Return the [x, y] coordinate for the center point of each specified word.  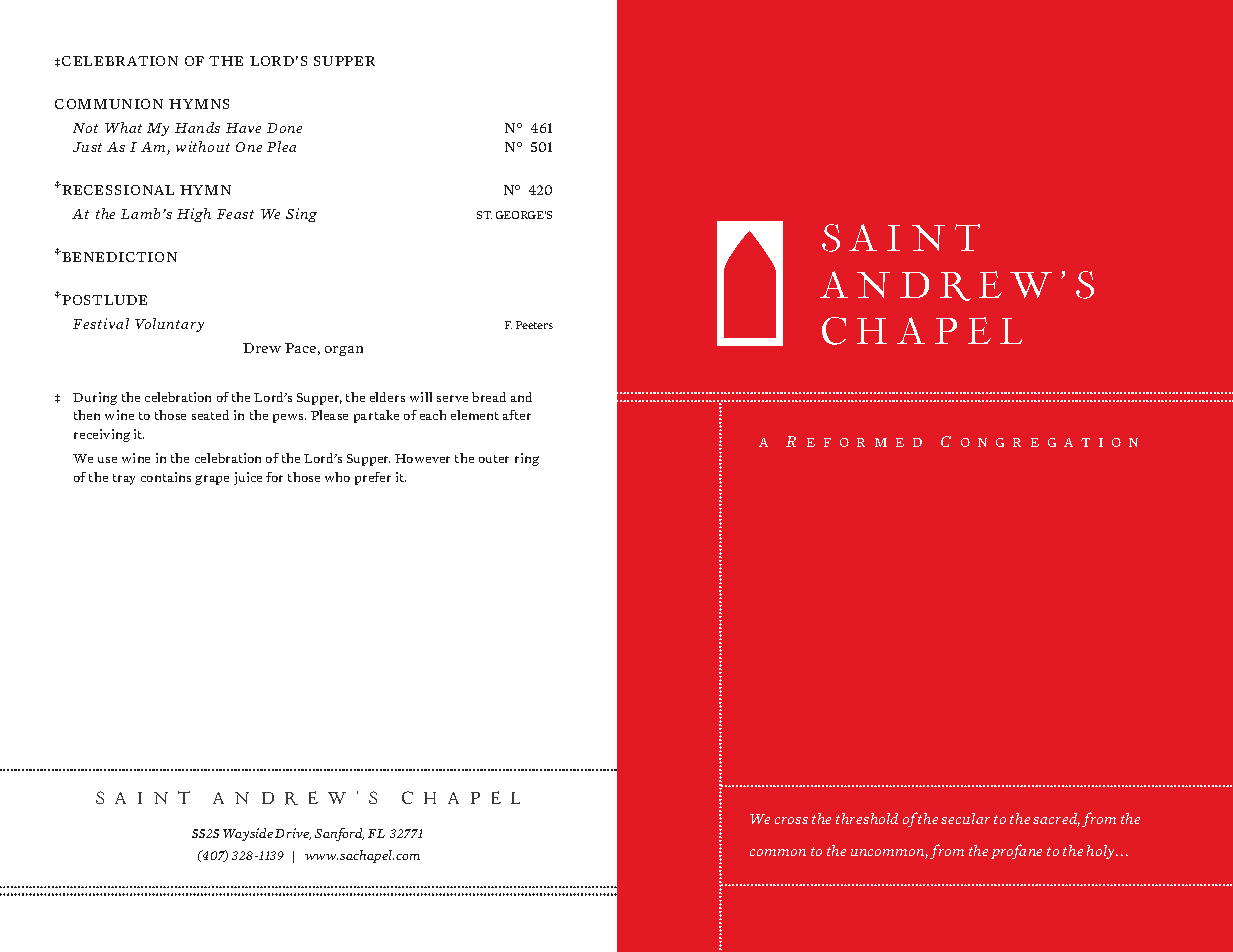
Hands [197, 127]
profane [1016, 851]
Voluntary [169, 325]
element [475, 415]
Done [284, 128]
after [517, 415]
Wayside [248, 834]
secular [965, 818]
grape [212, 480]
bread [489, 397]
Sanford [339, 834]
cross [791, 820]
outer [494, 459]
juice [248, 478]
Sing [301, 215]
